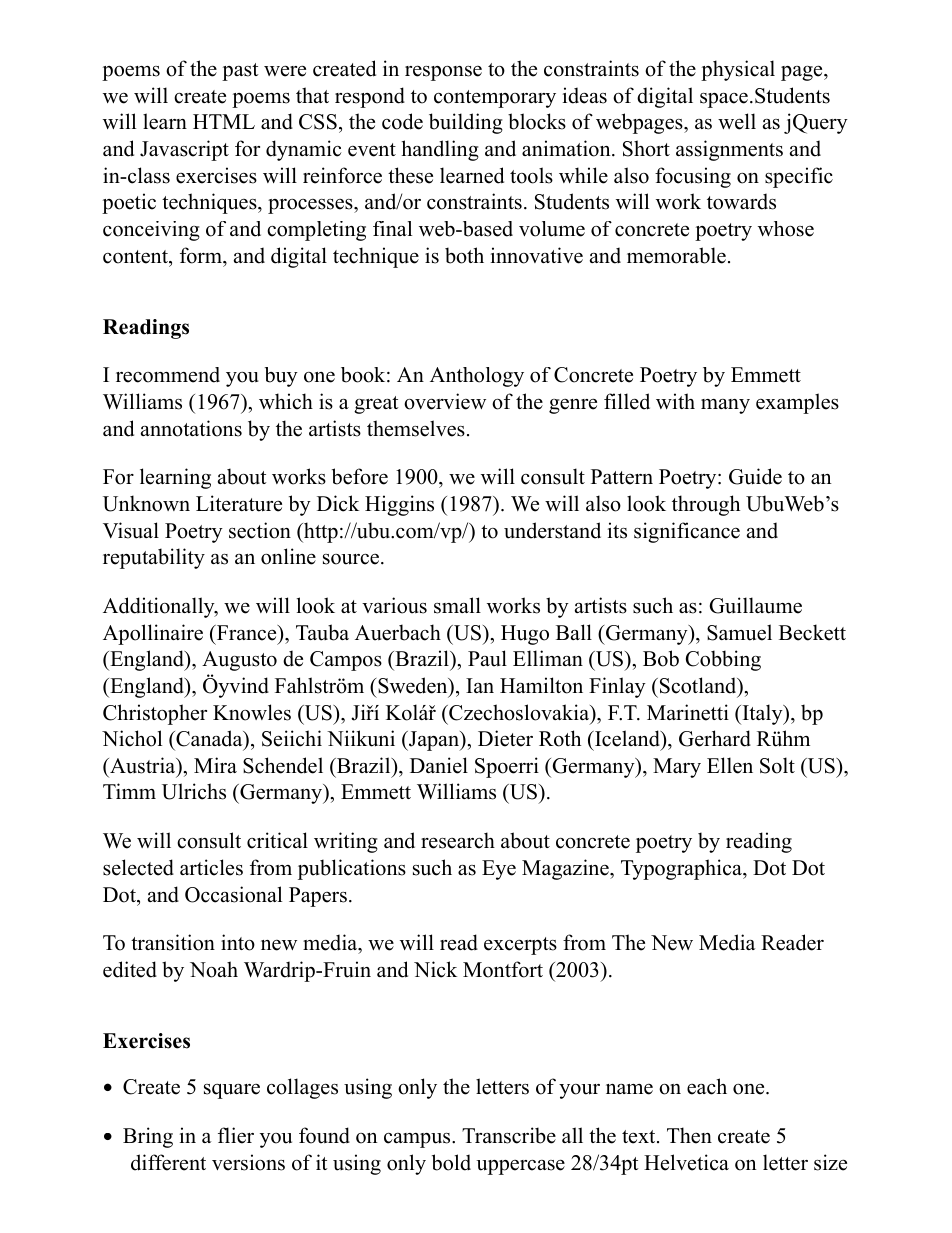 This screenshot has height=1233, width=952. What do you see at coordinates (236, 1135) in the screenshot?
I see `flier` at bounding box center [236, 1135].
